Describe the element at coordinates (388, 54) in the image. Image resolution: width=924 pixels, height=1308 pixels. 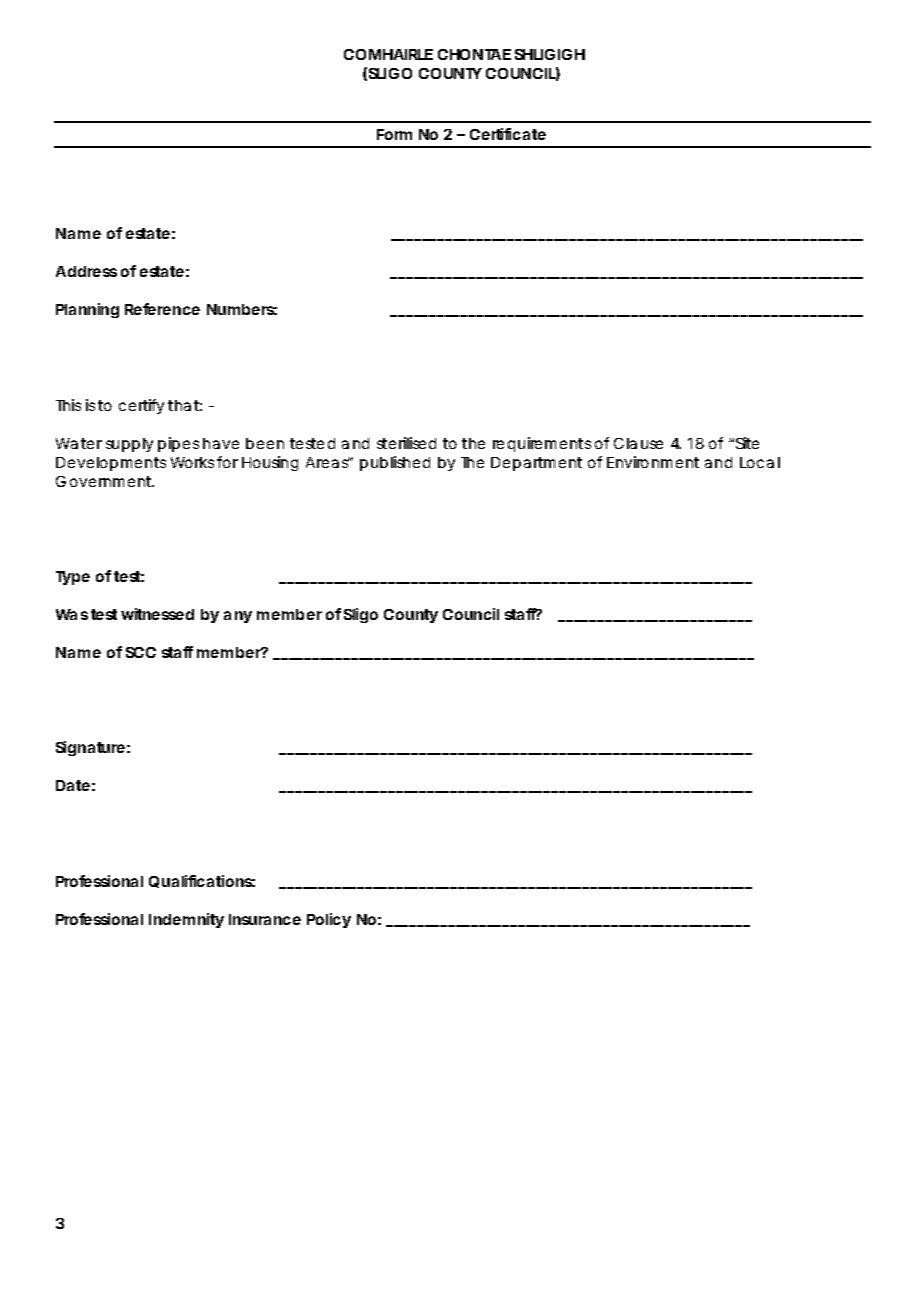
I see `COMHAIRLE` at that location.
